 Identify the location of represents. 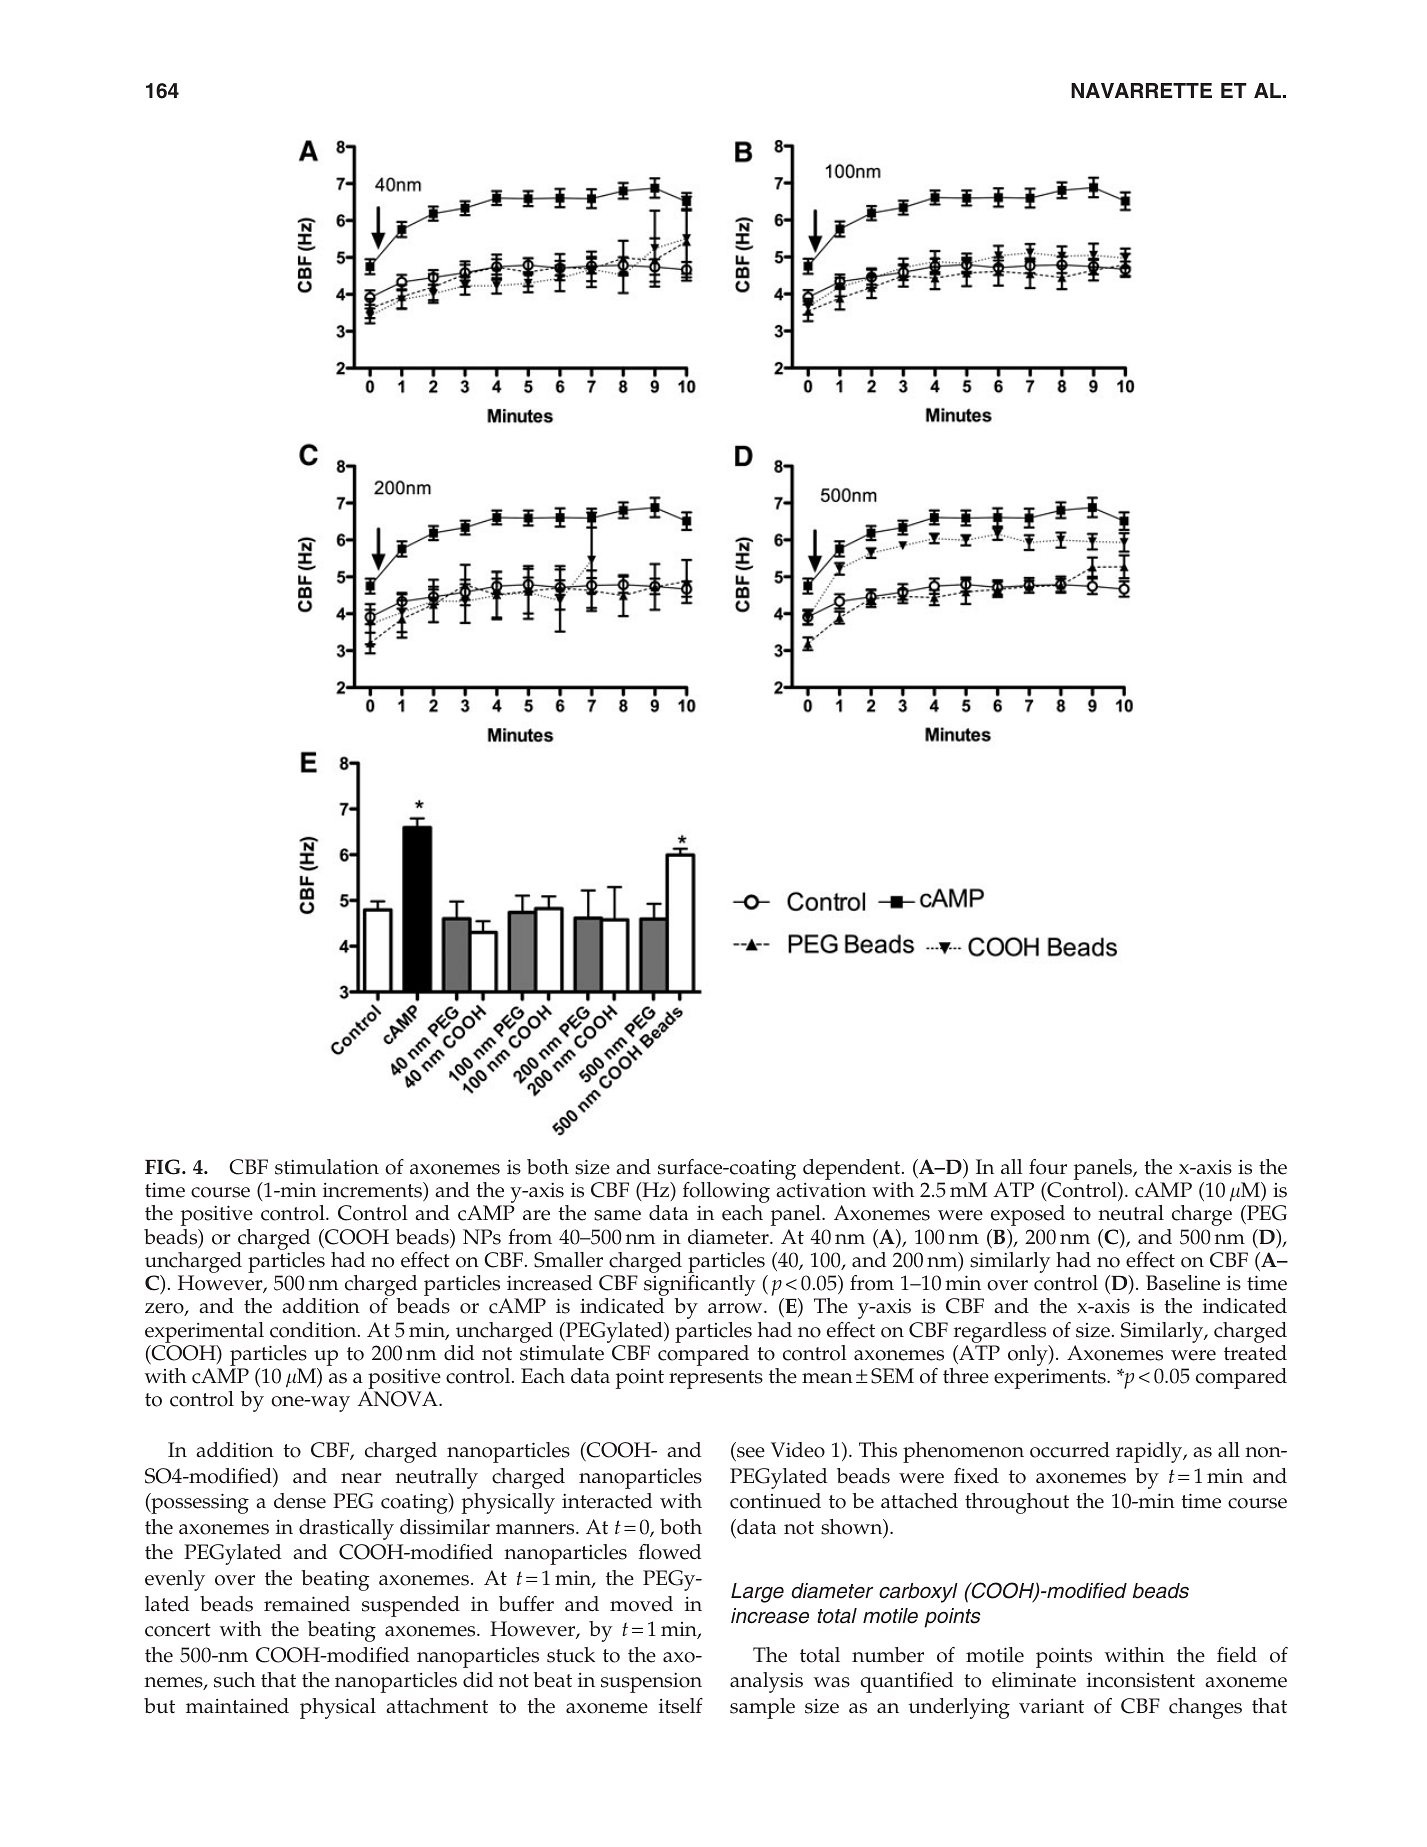
(716, 1379).
